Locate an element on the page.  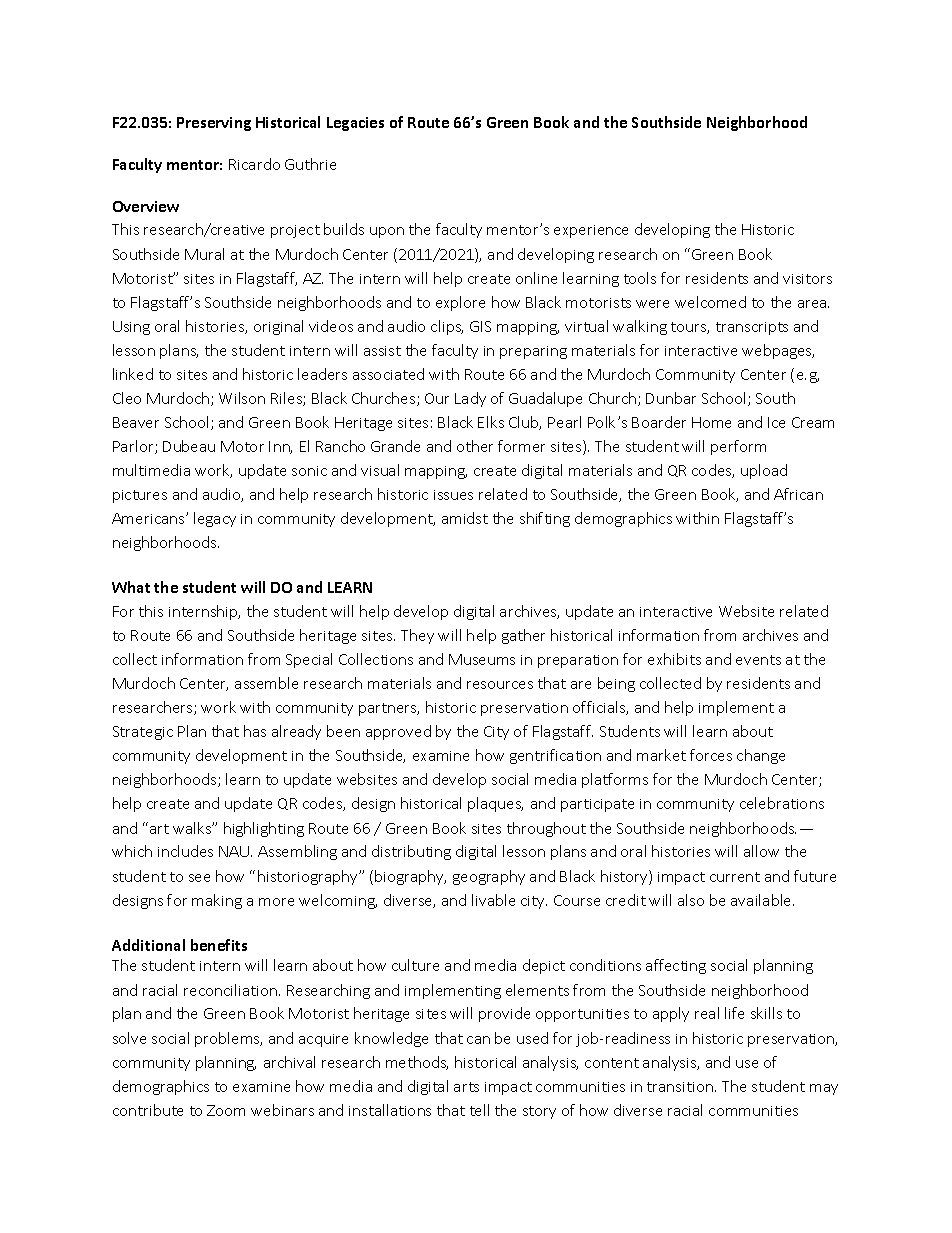
What is located at coordinates (131, 587).
